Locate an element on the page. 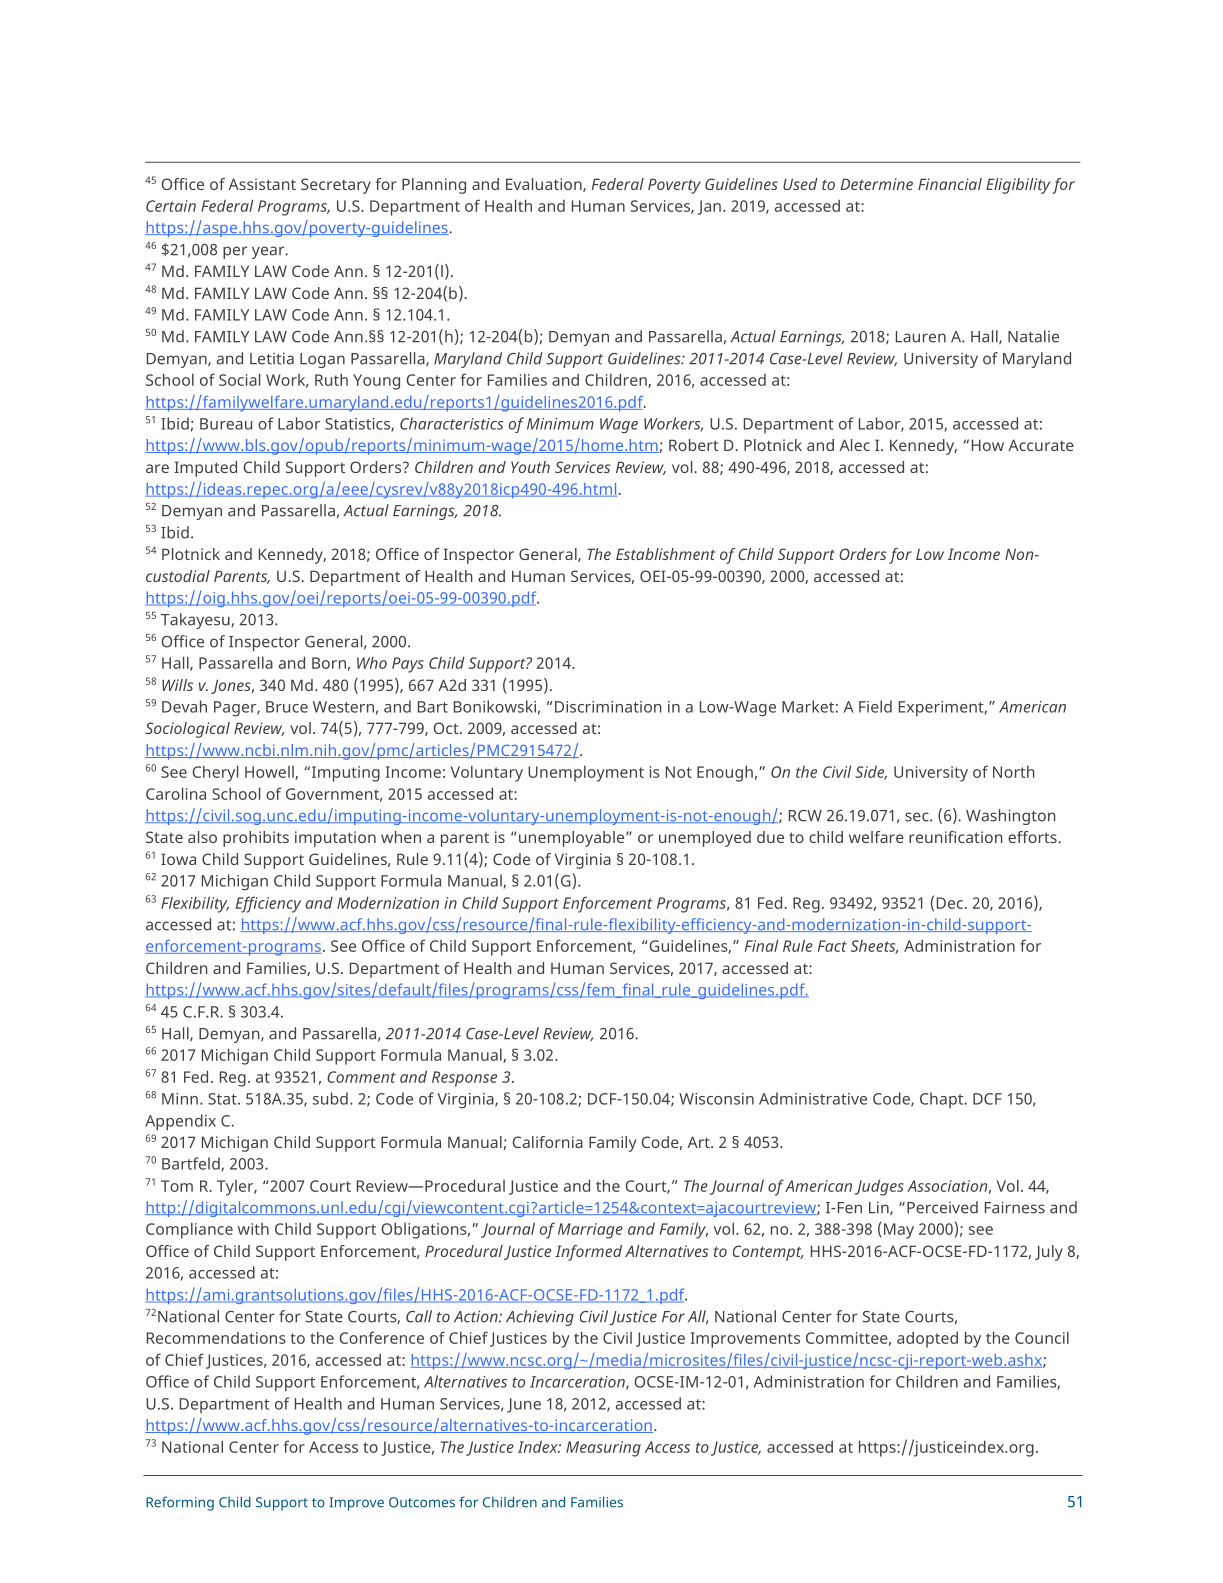 This page has height=1583, width=1223. adopted is located at coordinates (927, 1340).
